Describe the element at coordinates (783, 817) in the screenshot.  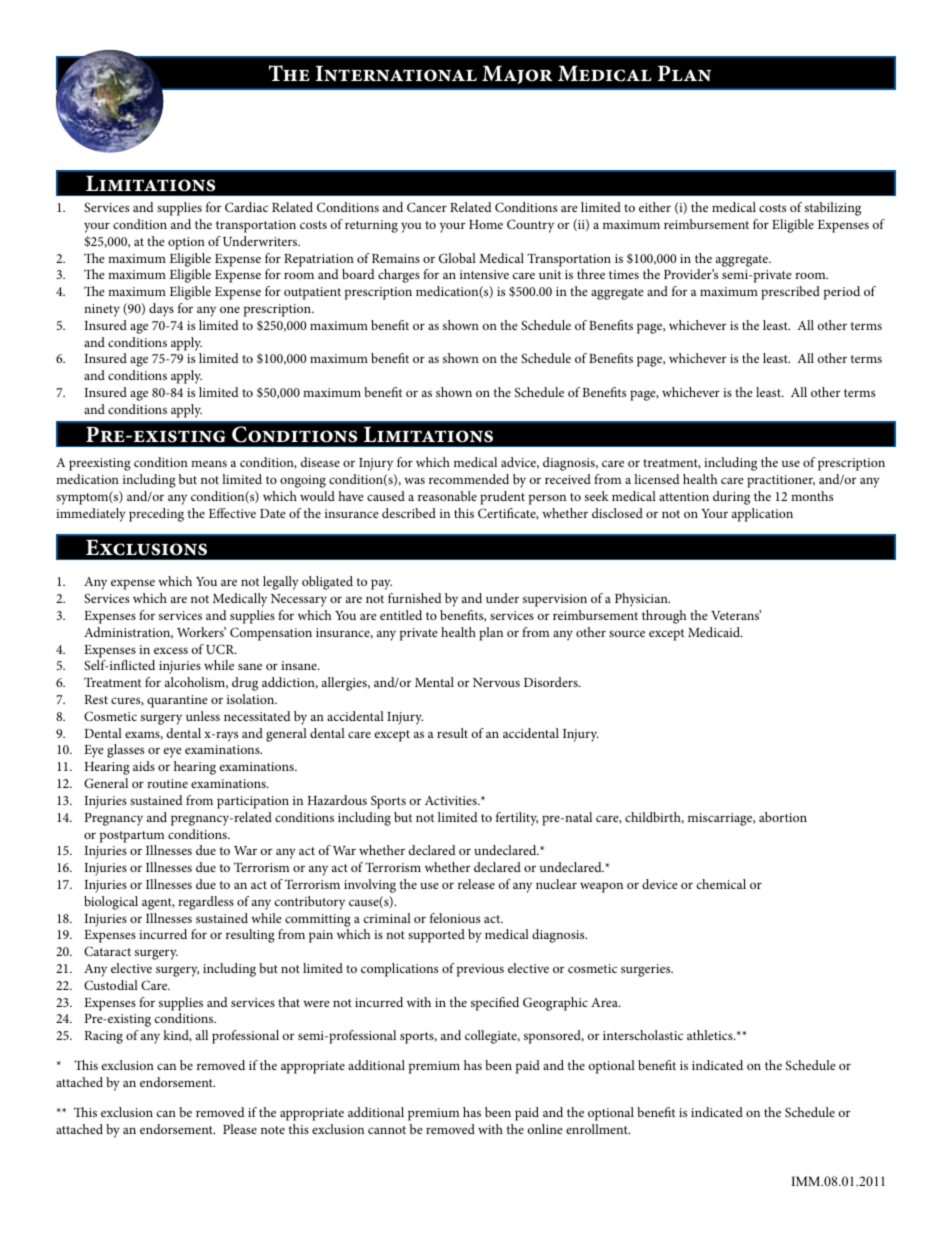
I see `abortion` at that location.
